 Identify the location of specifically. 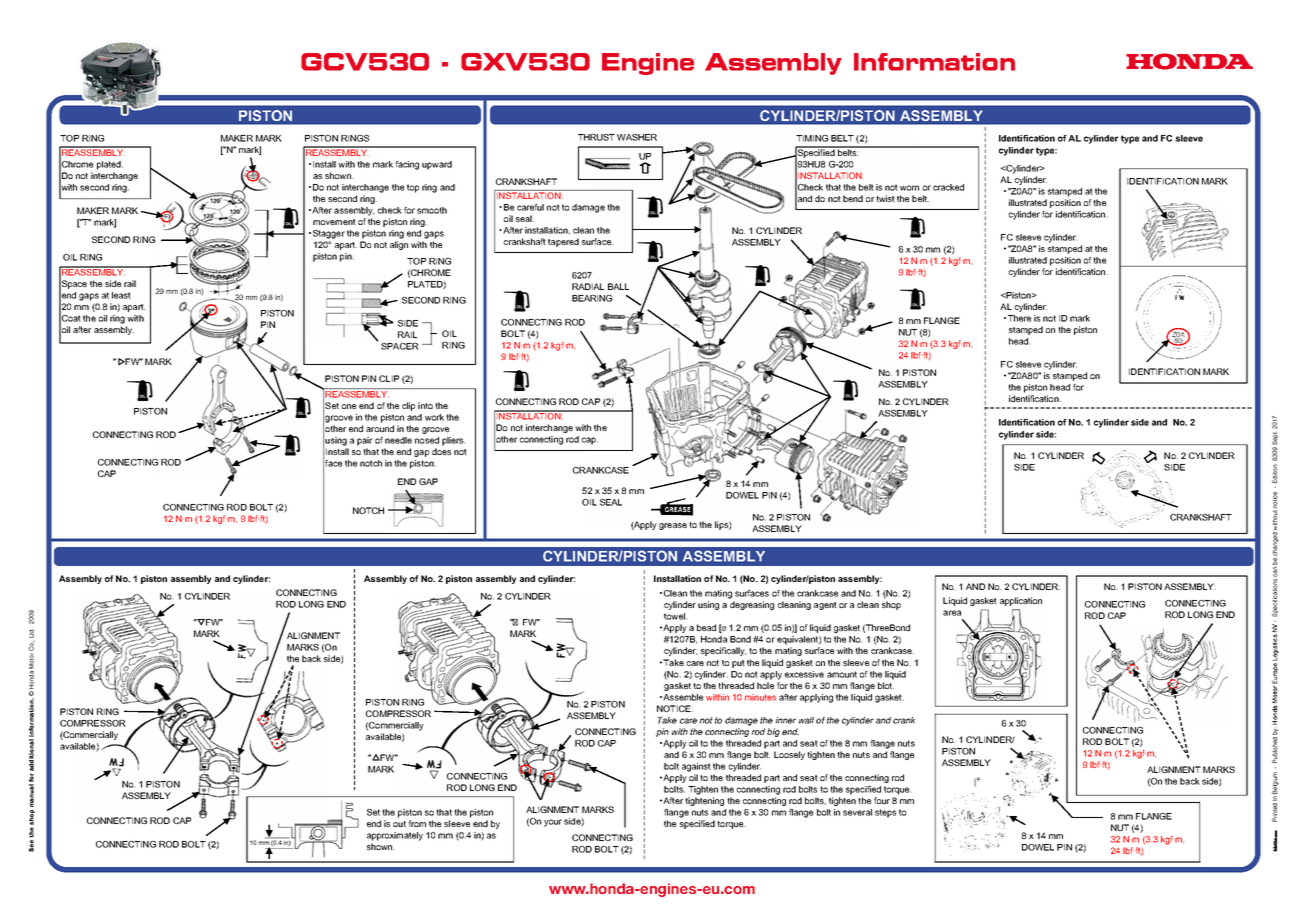
(723, 651).
